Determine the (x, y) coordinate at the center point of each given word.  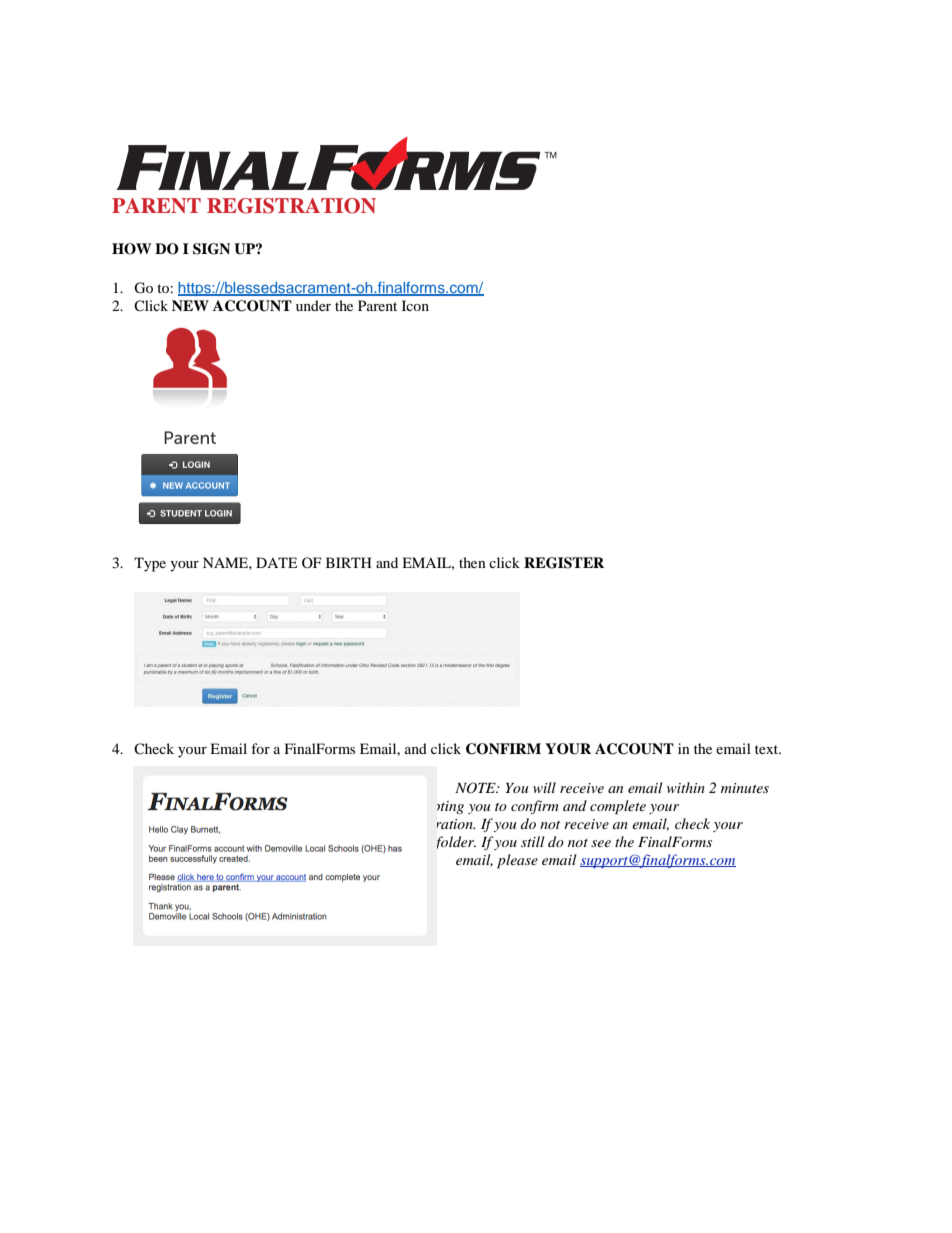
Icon (415, 305)
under (313, 305)
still (533, 841)
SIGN (211, 249)
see (601, 843)
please (517, 861)
